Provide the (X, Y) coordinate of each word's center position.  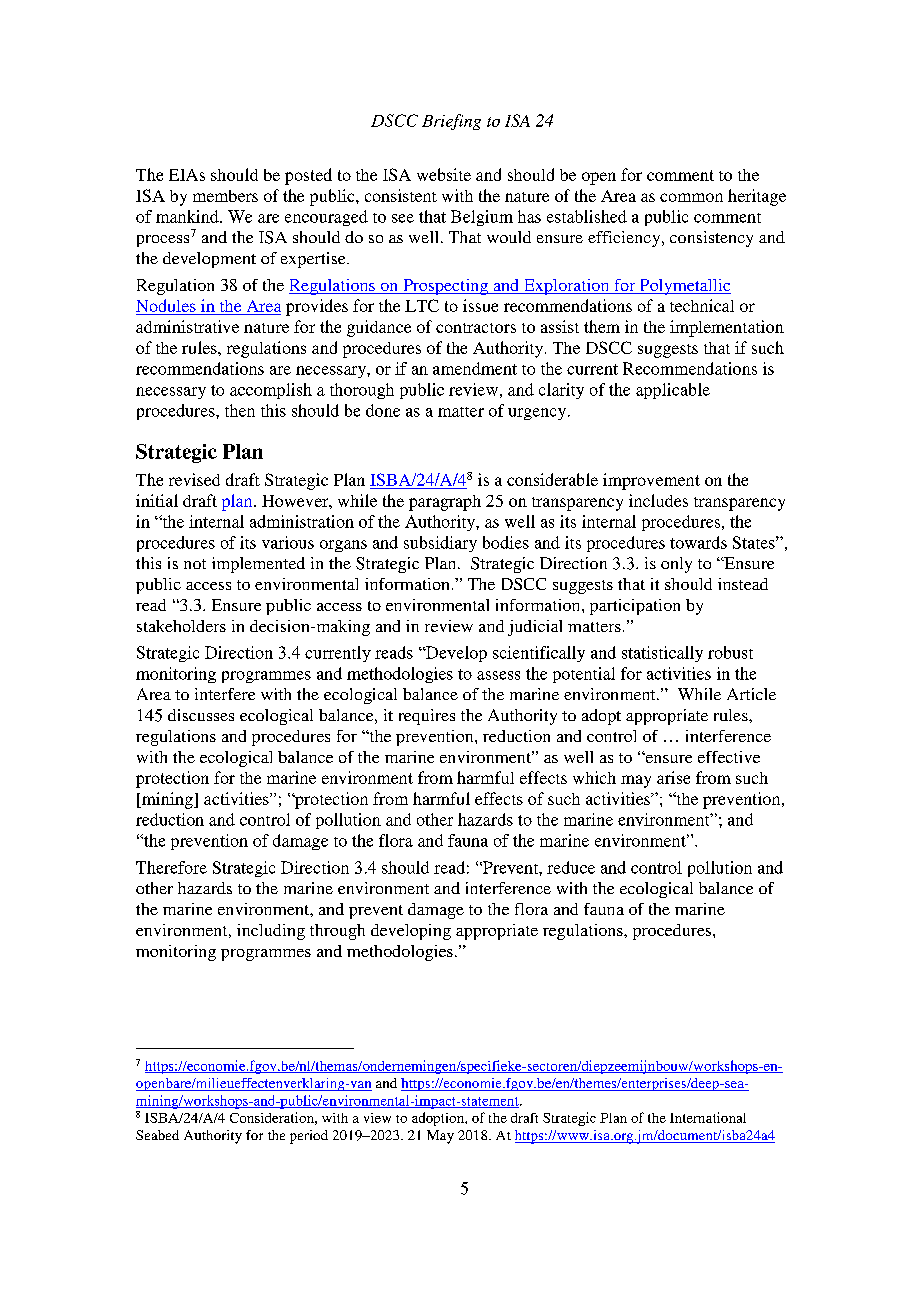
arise (673, 777)
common (691, 197)
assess (498, 675)
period (309, 1137)
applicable (673, 391)
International (708, 1117)
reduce (571, 867)
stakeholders (181, 626)
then (240, 410)
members (225, 196)
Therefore (171, 867)
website (444, 174)
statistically (662, 654)
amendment (475, 368)
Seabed (157, 1135)
